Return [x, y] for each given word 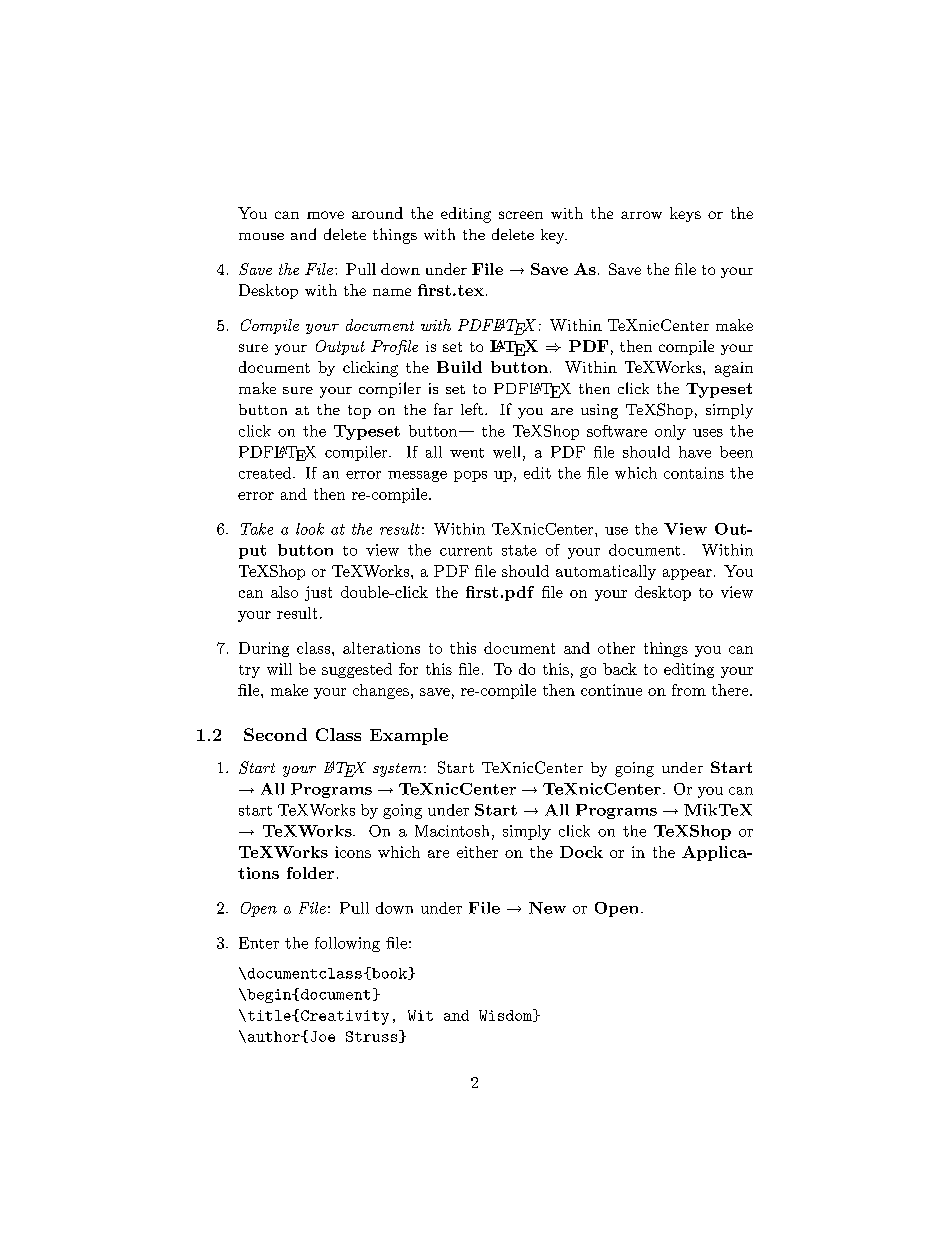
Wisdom [506, 1015]
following [347, 944]
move [325, 215]
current [466, 551]
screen [521, 215]
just [318, 593]
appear [687, 574]
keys [685, 214]
